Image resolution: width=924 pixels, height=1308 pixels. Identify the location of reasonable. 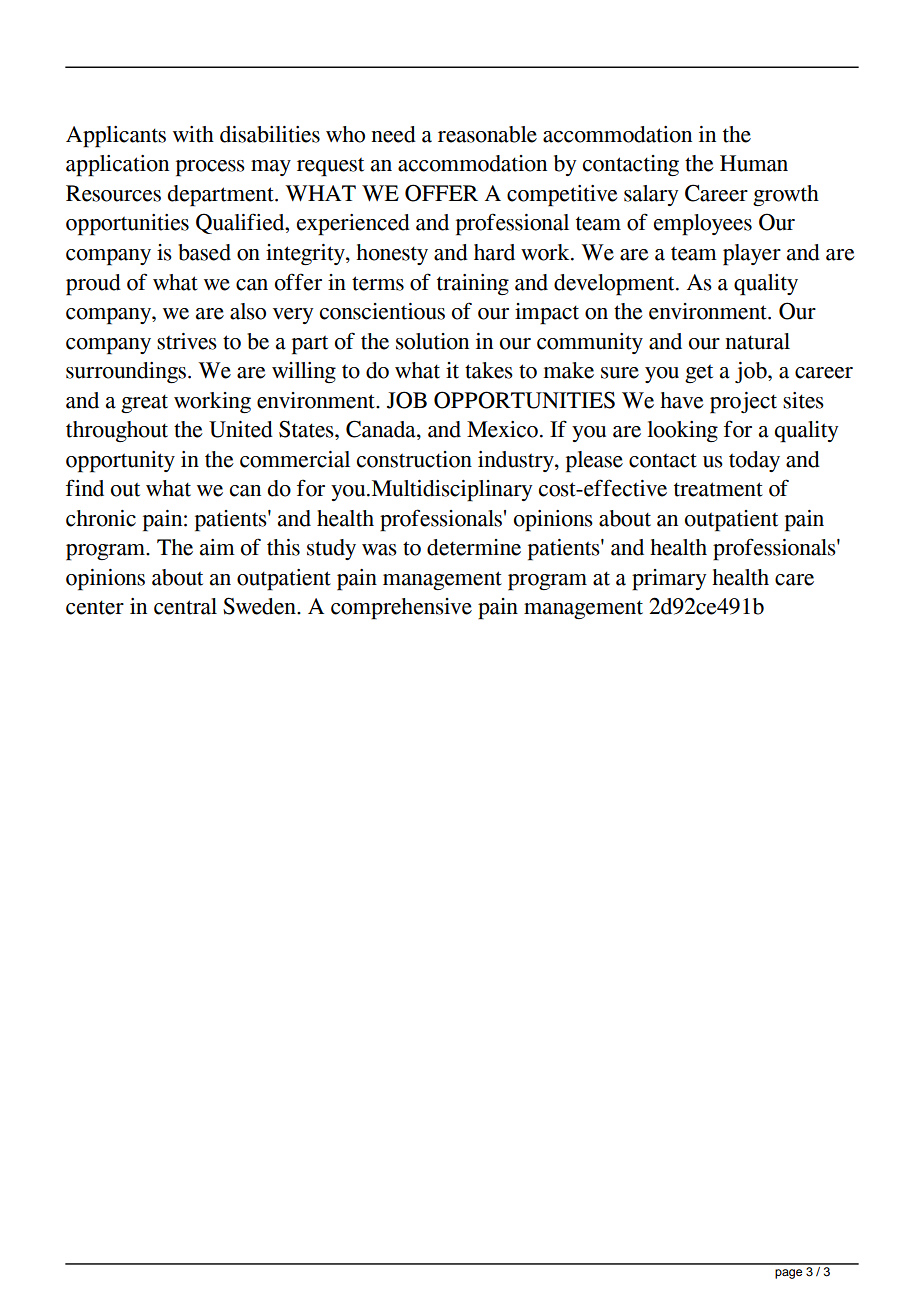
(487, 134).
